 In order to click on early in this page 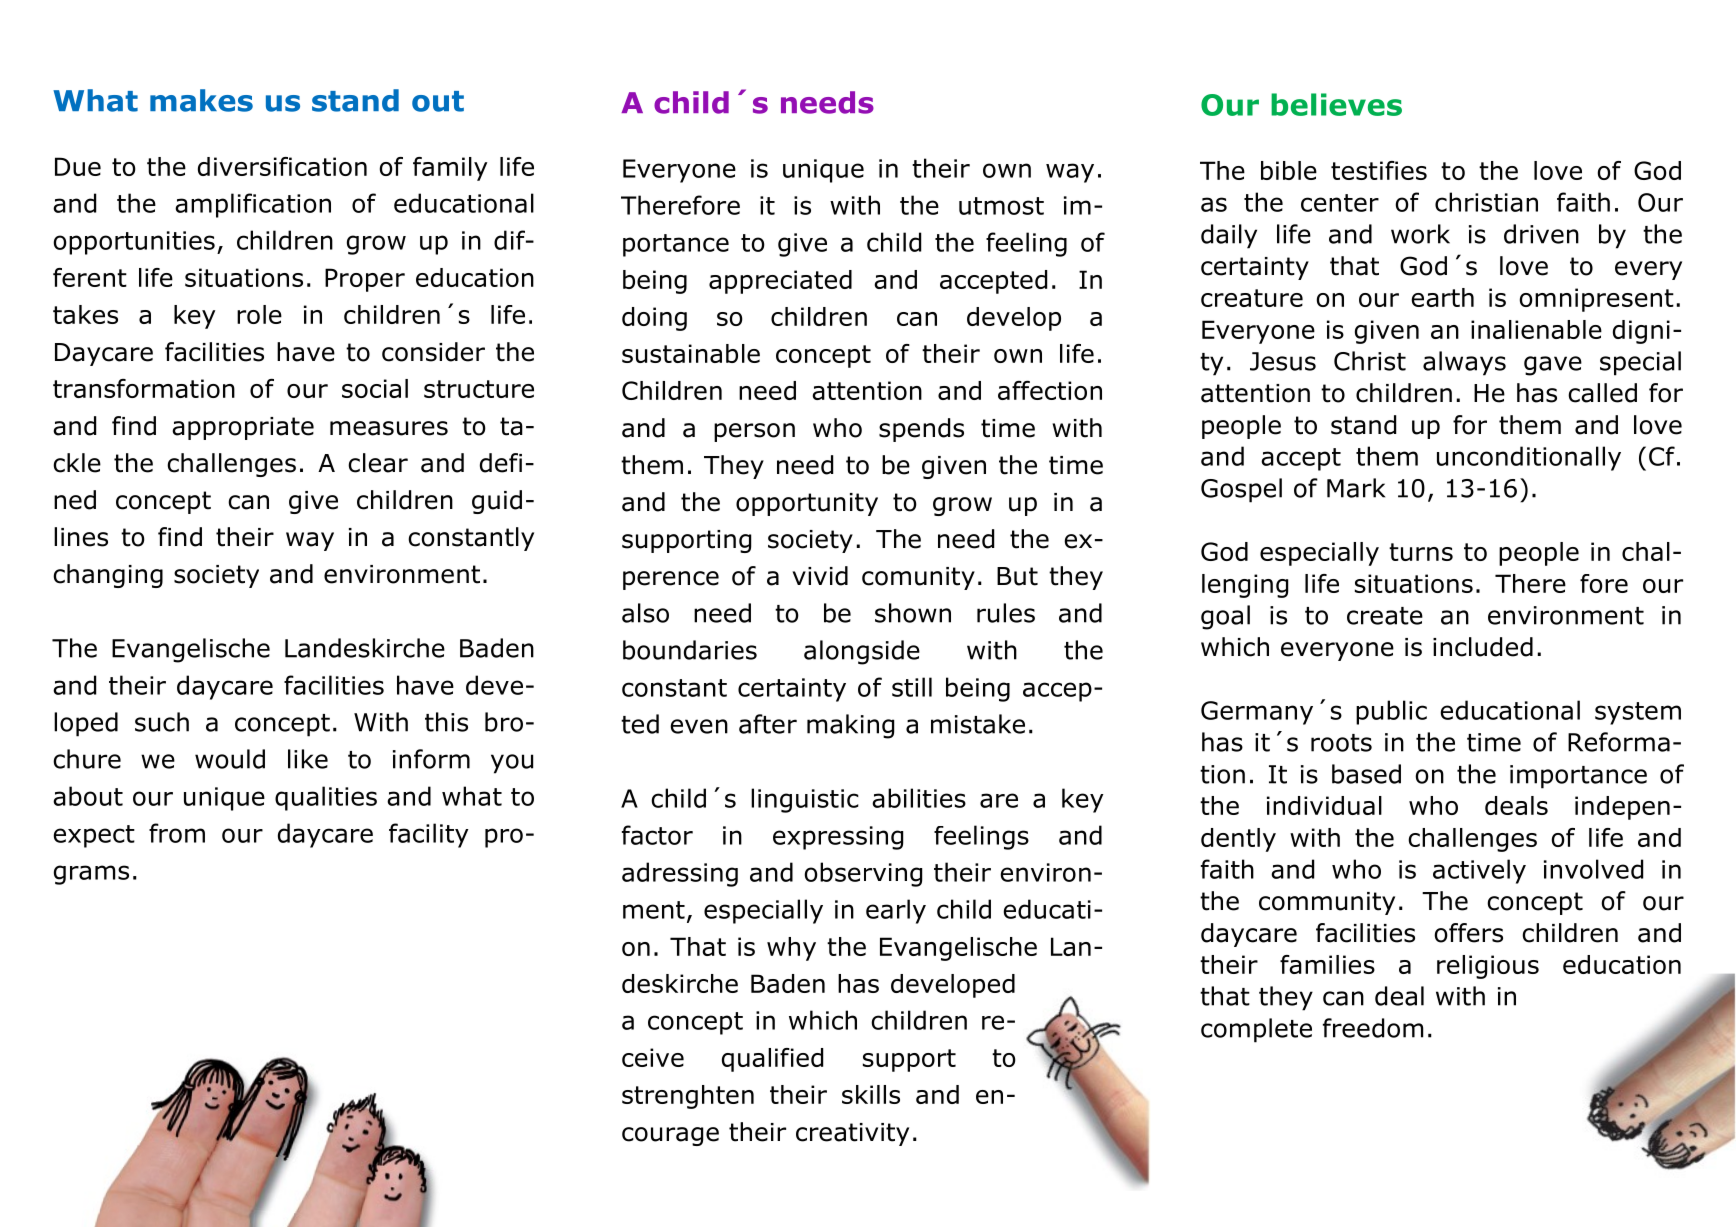, I will do `click(896, 911)`.
